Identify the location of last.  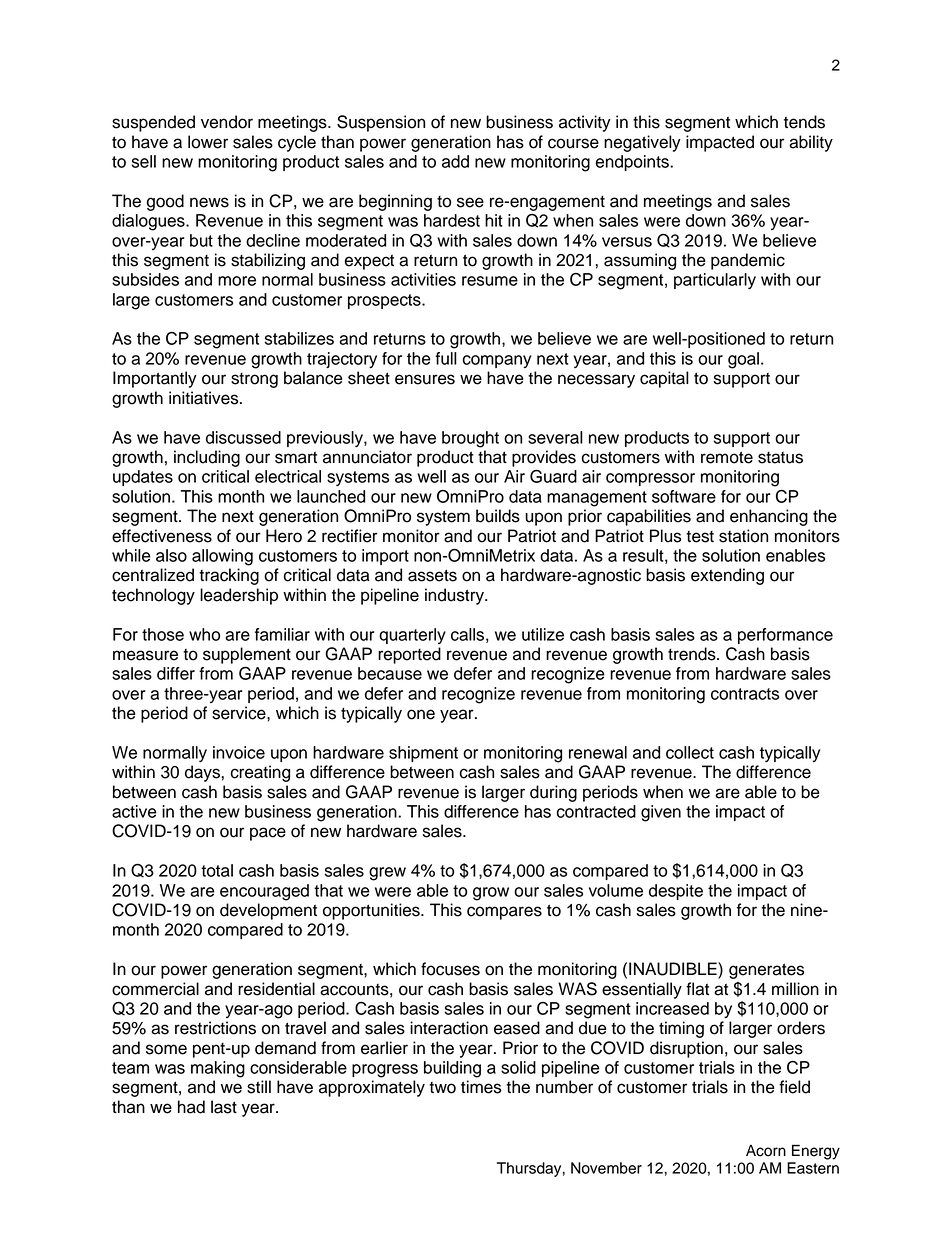
(224, 1107).
